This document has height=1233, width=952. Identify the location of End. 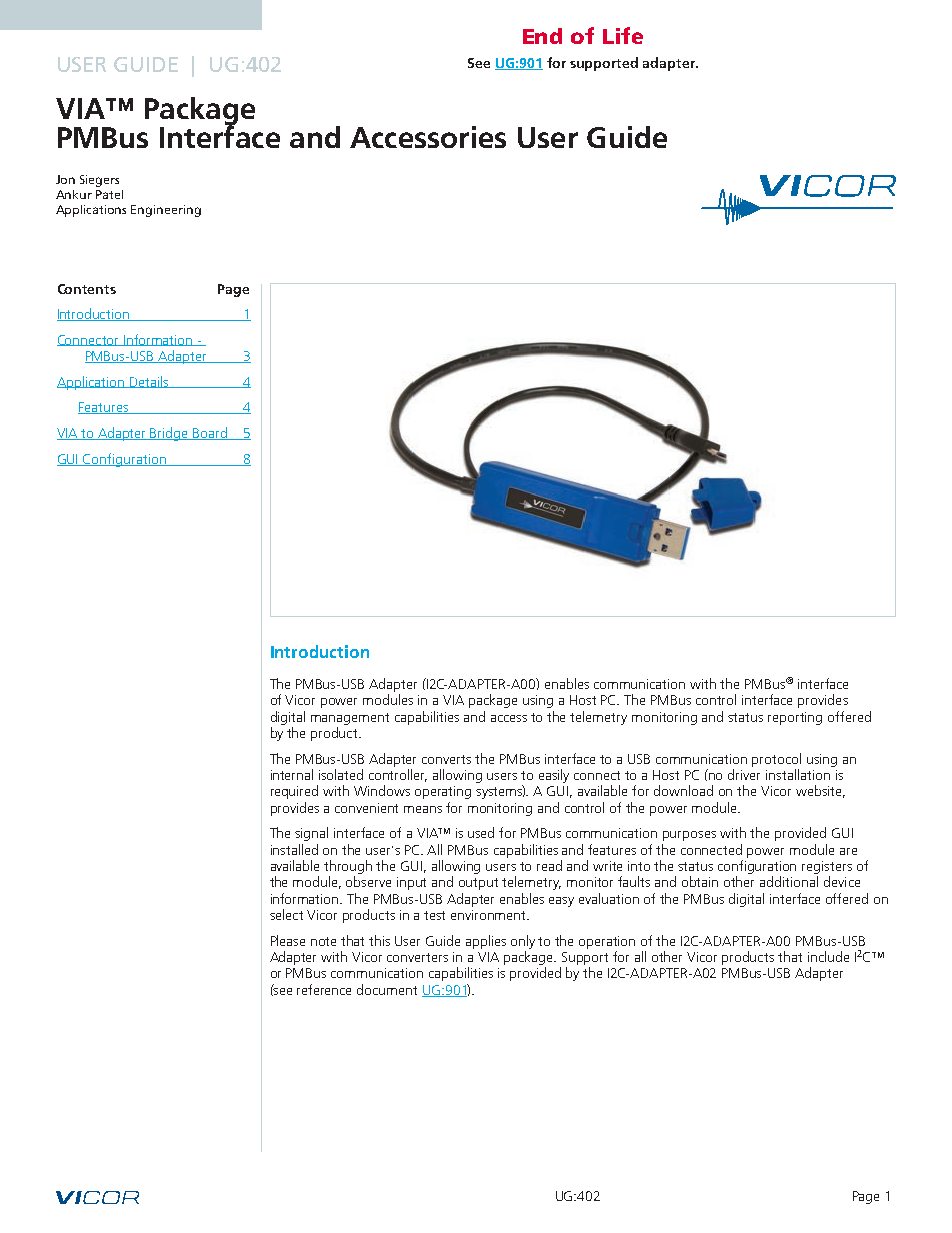
(542, 36).
